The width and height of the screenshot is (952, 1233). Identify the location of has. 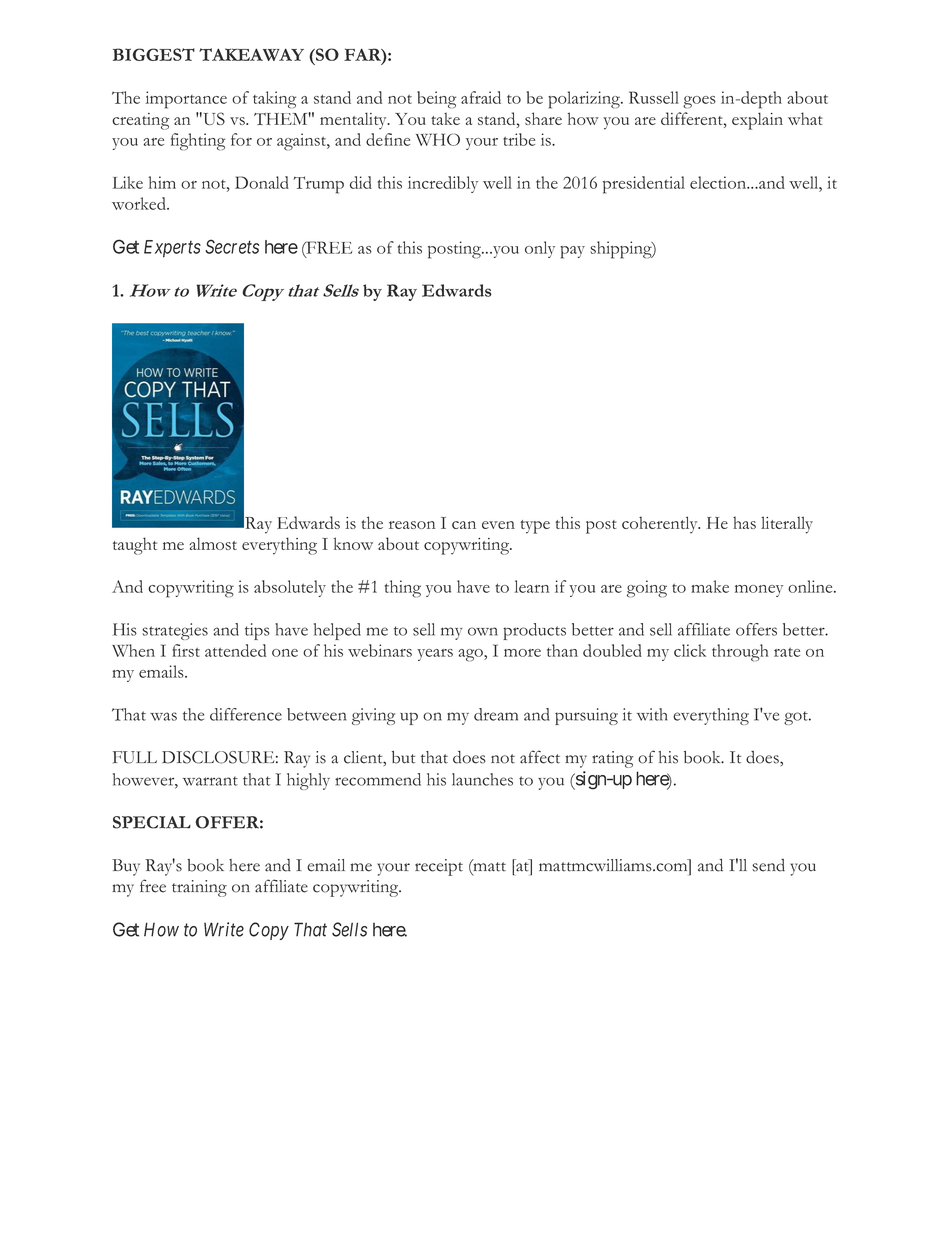
(744, 522).
